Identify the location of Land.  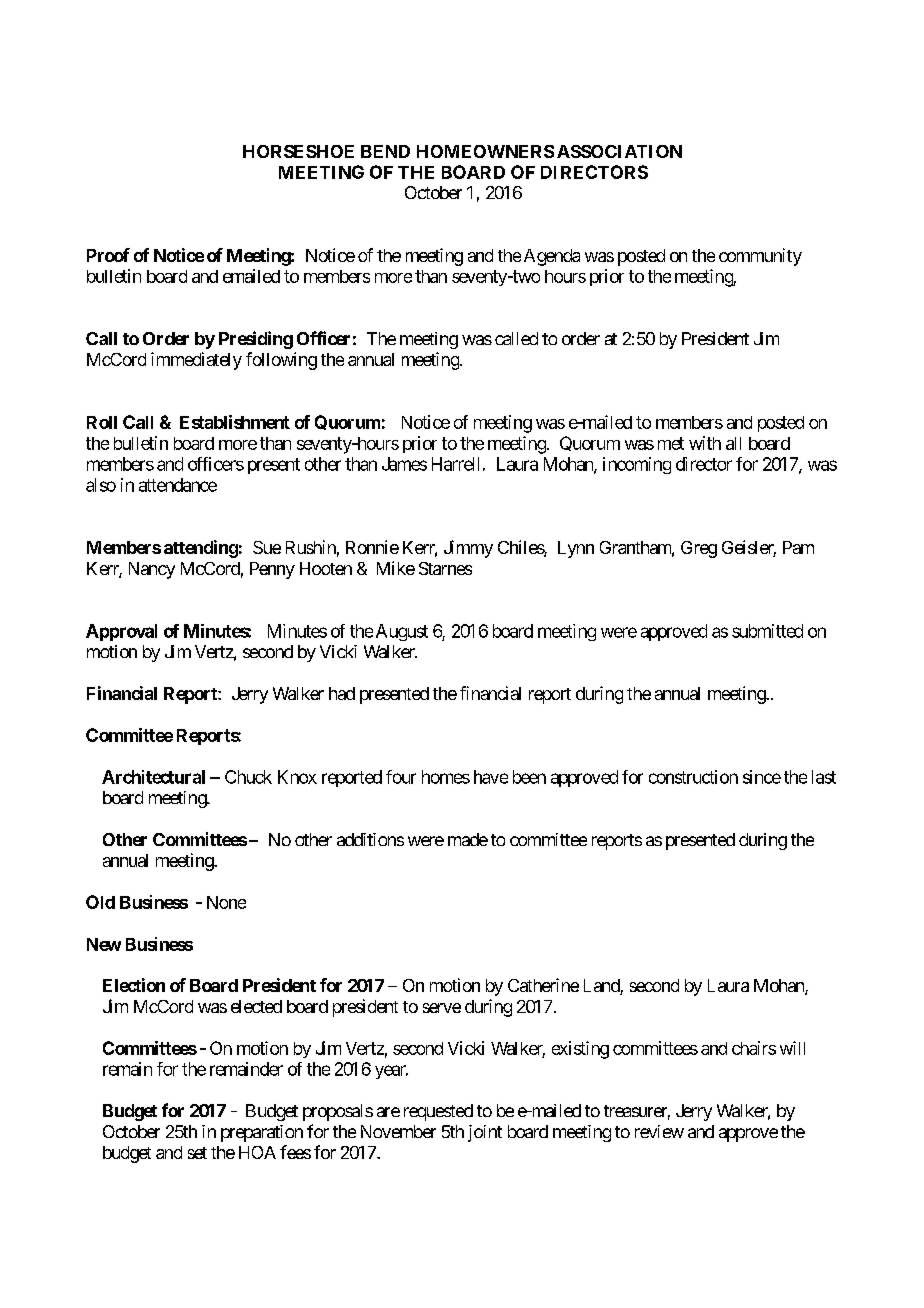
(602, 987).
